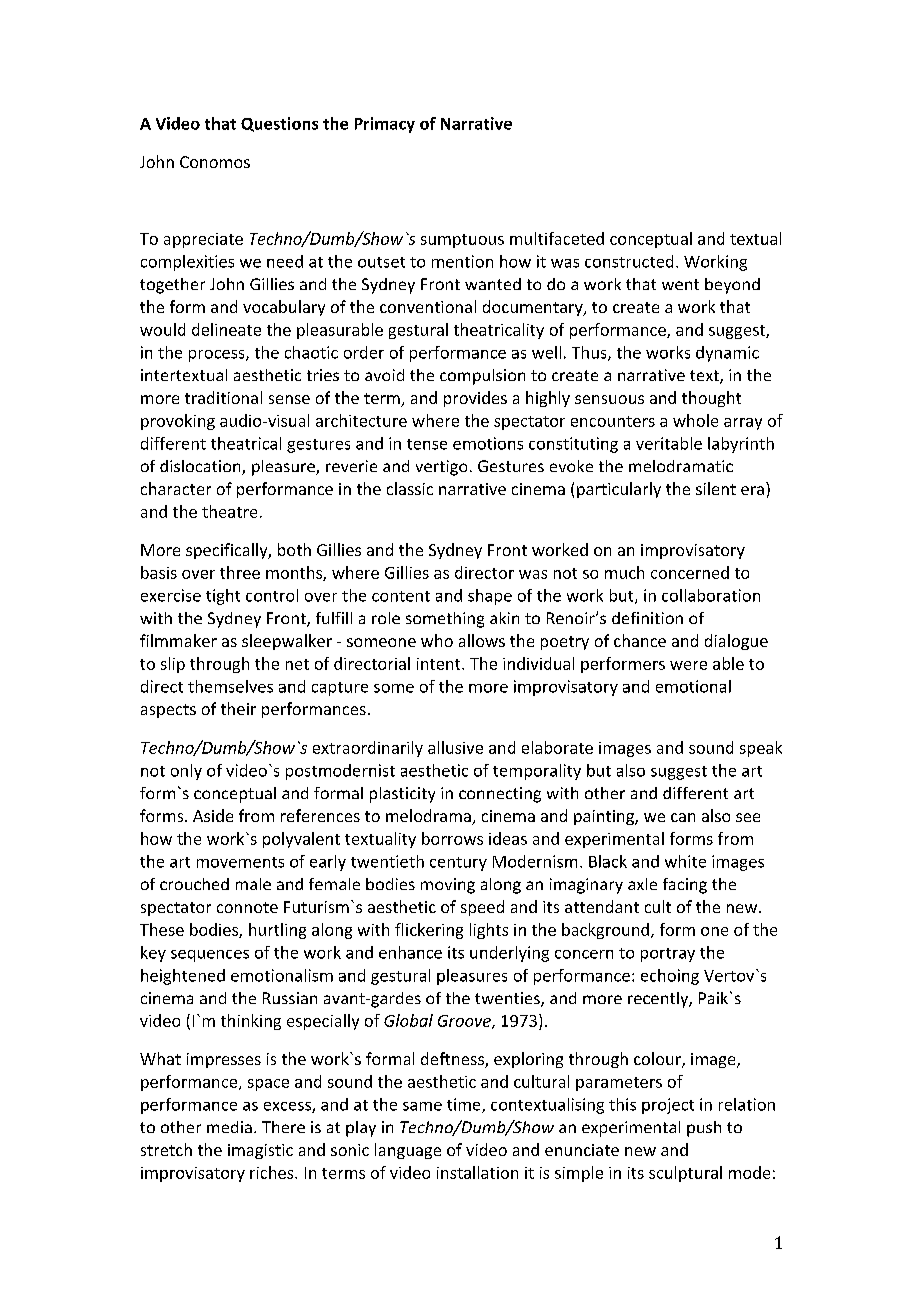  What do you see at coordinates (695, 420) in the screenshot?
I see `whole` at bounding box center [695, 420].
